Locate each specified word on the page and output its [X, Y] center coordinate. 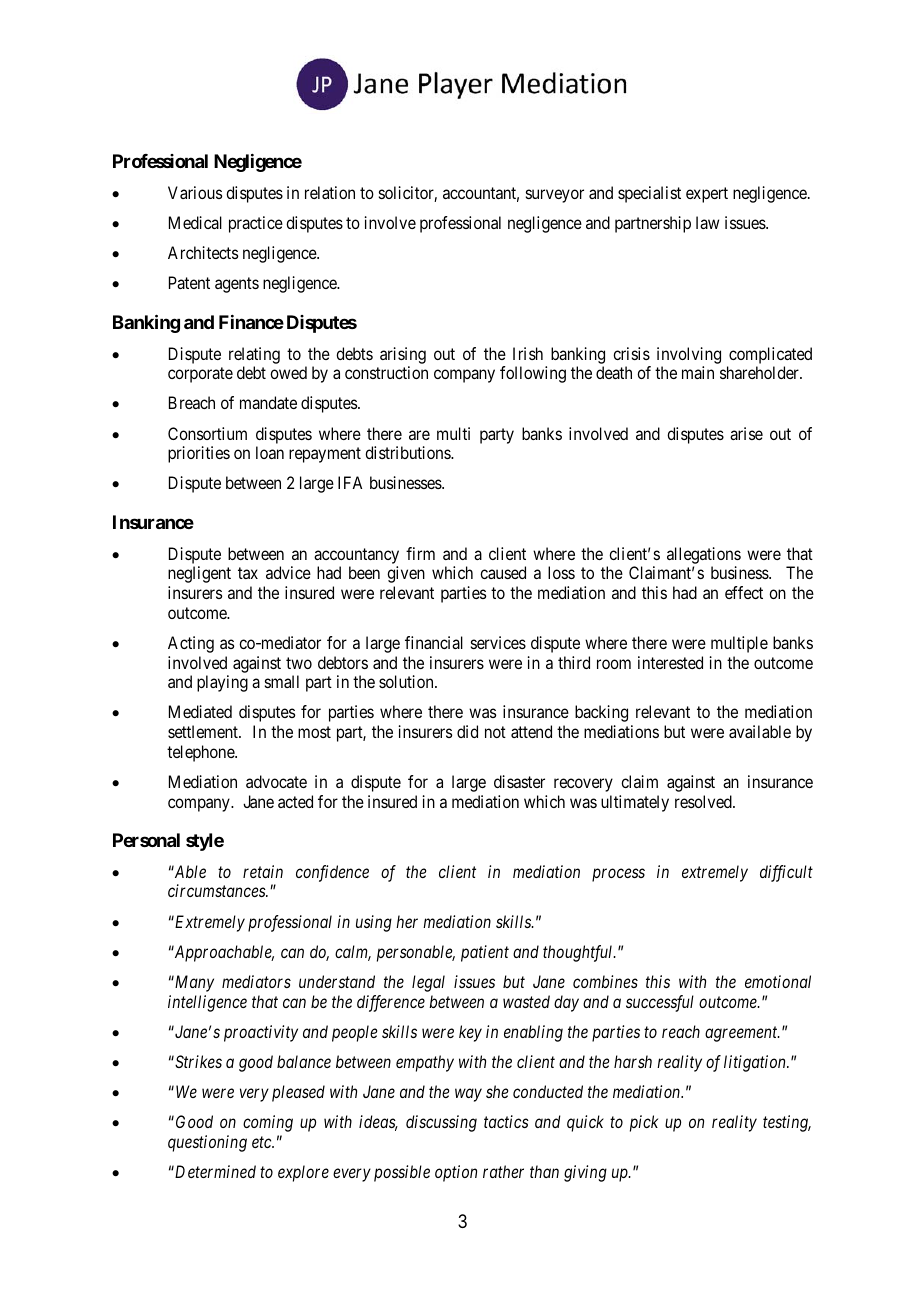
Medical [195, 222]
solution [407, 681]
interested [670, 662]
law [707, 222]
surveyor [555, 196]
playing [222, 683]
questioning [207, 1143]
